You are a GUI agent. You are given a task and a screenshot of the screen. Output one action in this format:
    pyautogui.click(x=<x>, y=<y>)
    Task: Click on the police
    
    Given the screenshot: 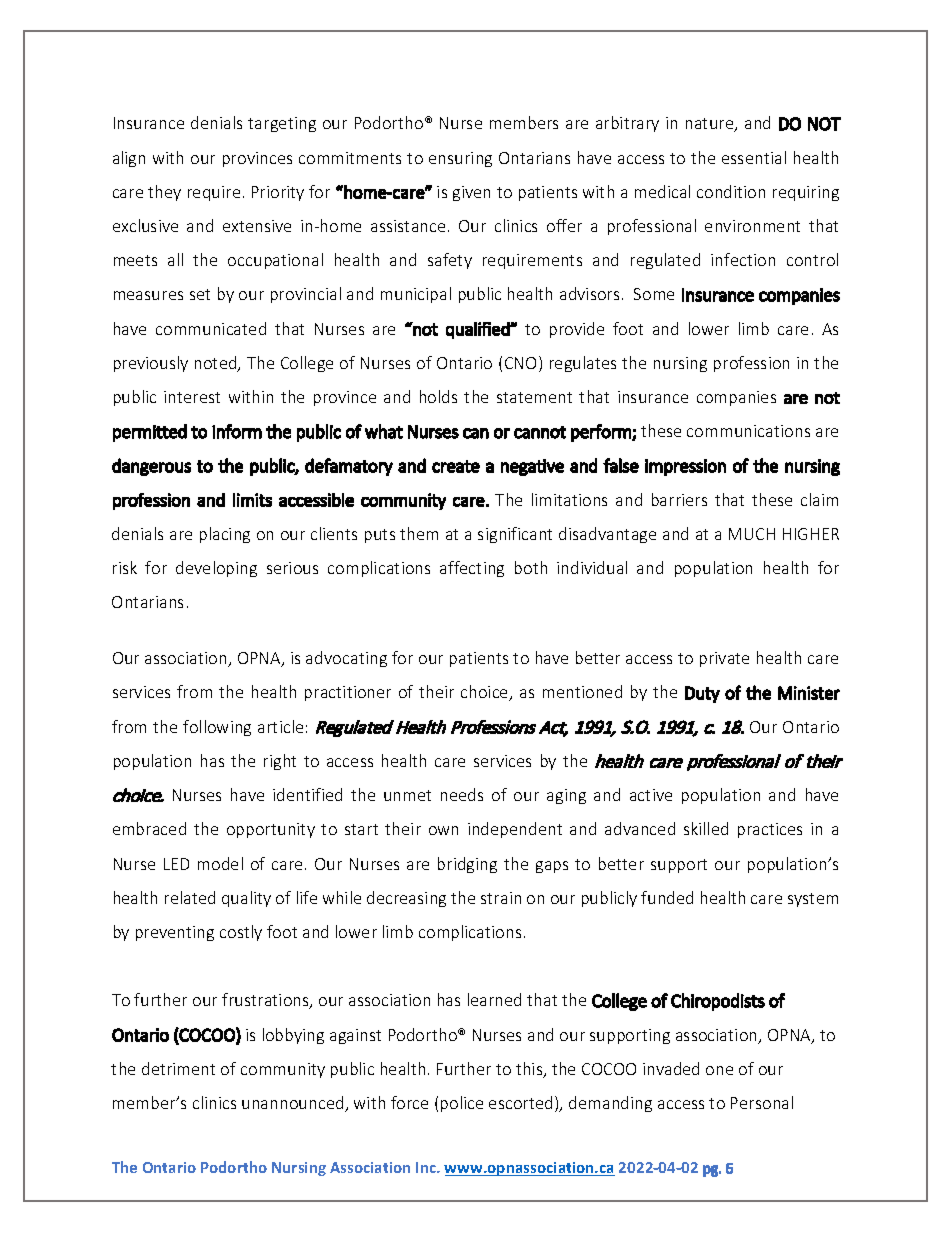 What is the action you would take?
    pyautogui.click(x=462, y=1104)
